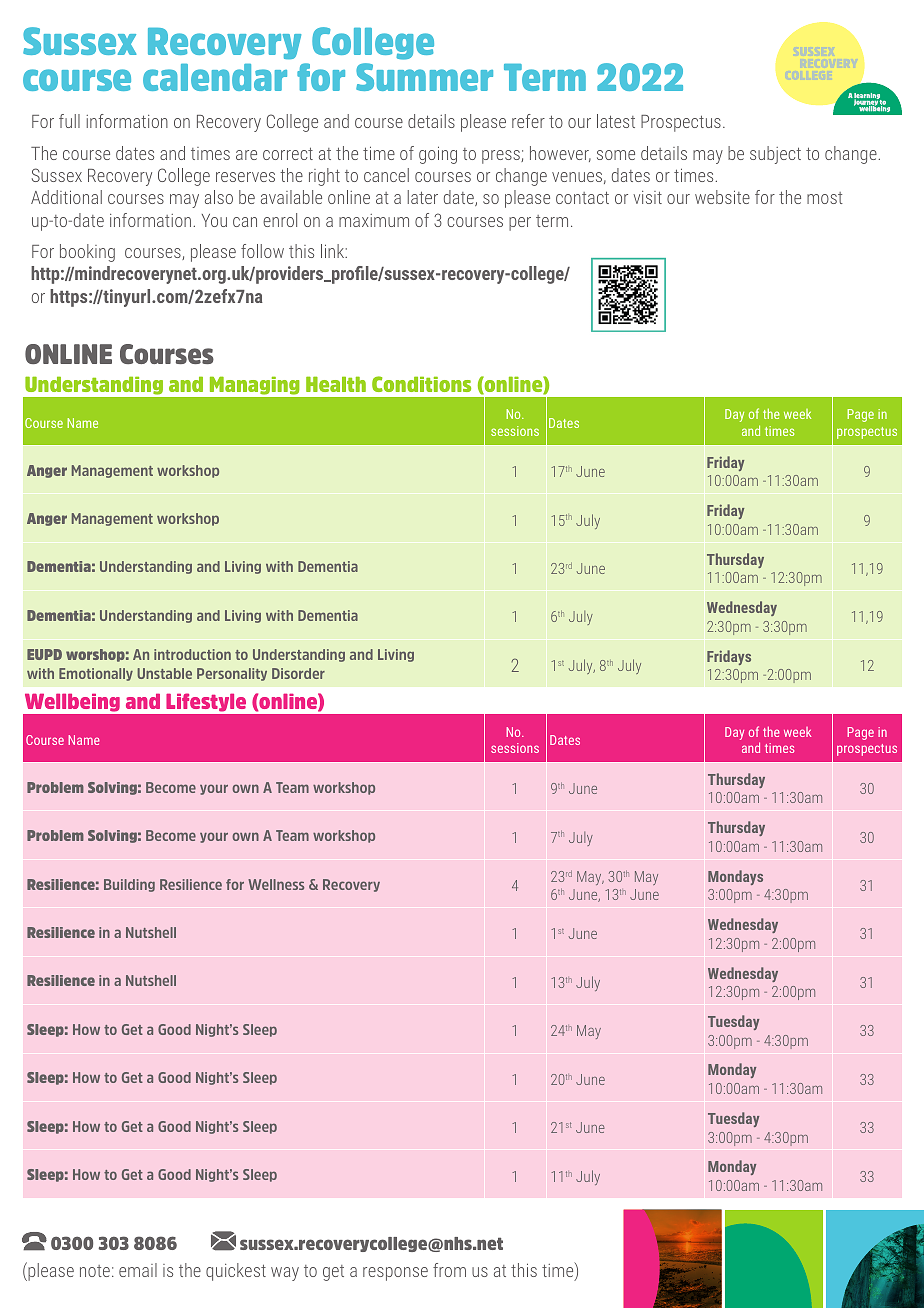 The image size is (924, 1308). I want to click on from, so click(449, 1270).
